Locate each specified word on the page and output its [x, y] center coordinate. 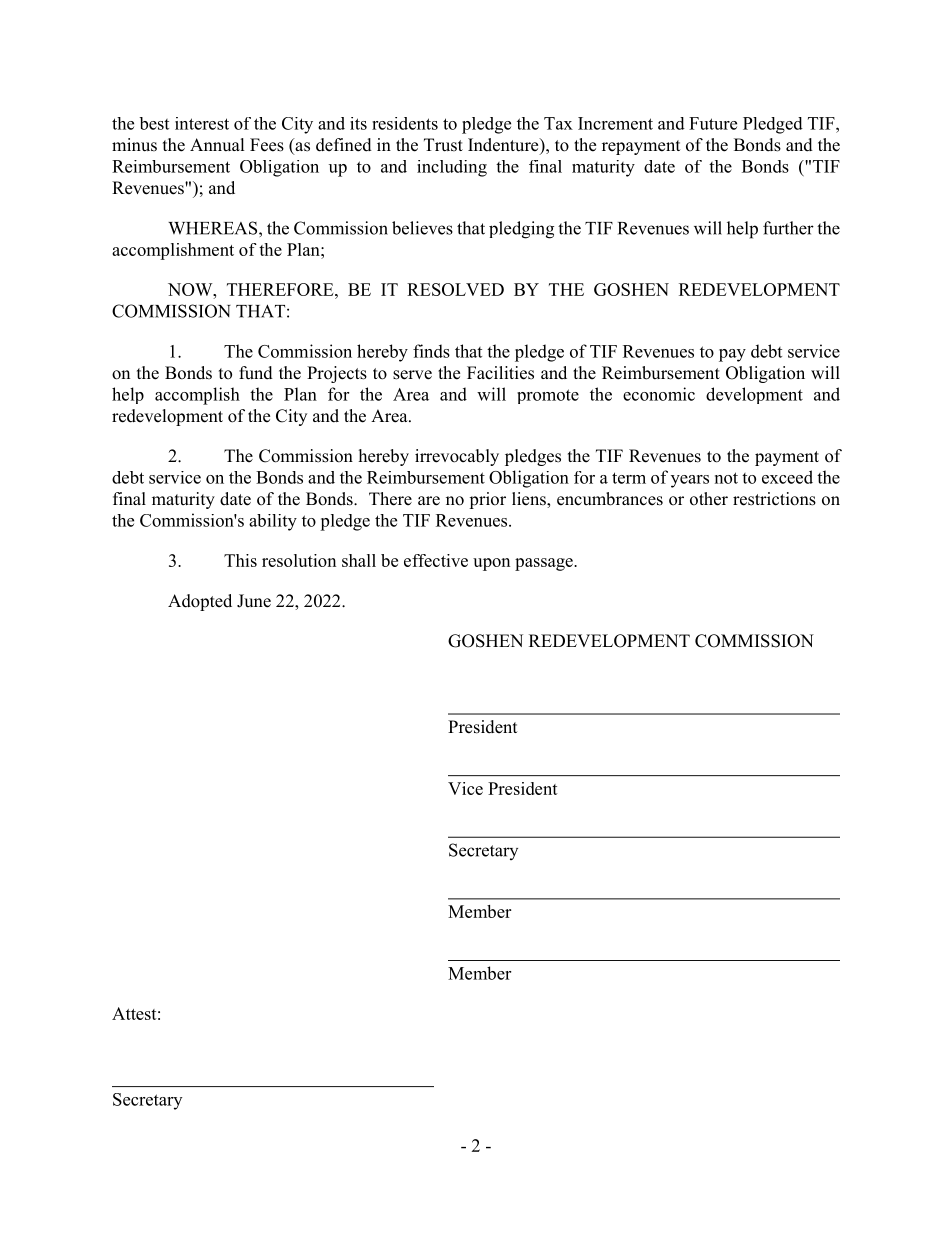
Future [713, 123]
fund [256, 373]
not [726, 478]
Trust [443, 145]
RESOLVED [455, 289]
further [788, 228]
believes [422, 228]
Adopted [200, 602]
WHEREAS [214, 228]
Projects [337, 374]
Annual [217, 145]
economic [659, 394]
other [709, 499]
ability [273, 522]
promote [548, 396]
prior [487, 500]
